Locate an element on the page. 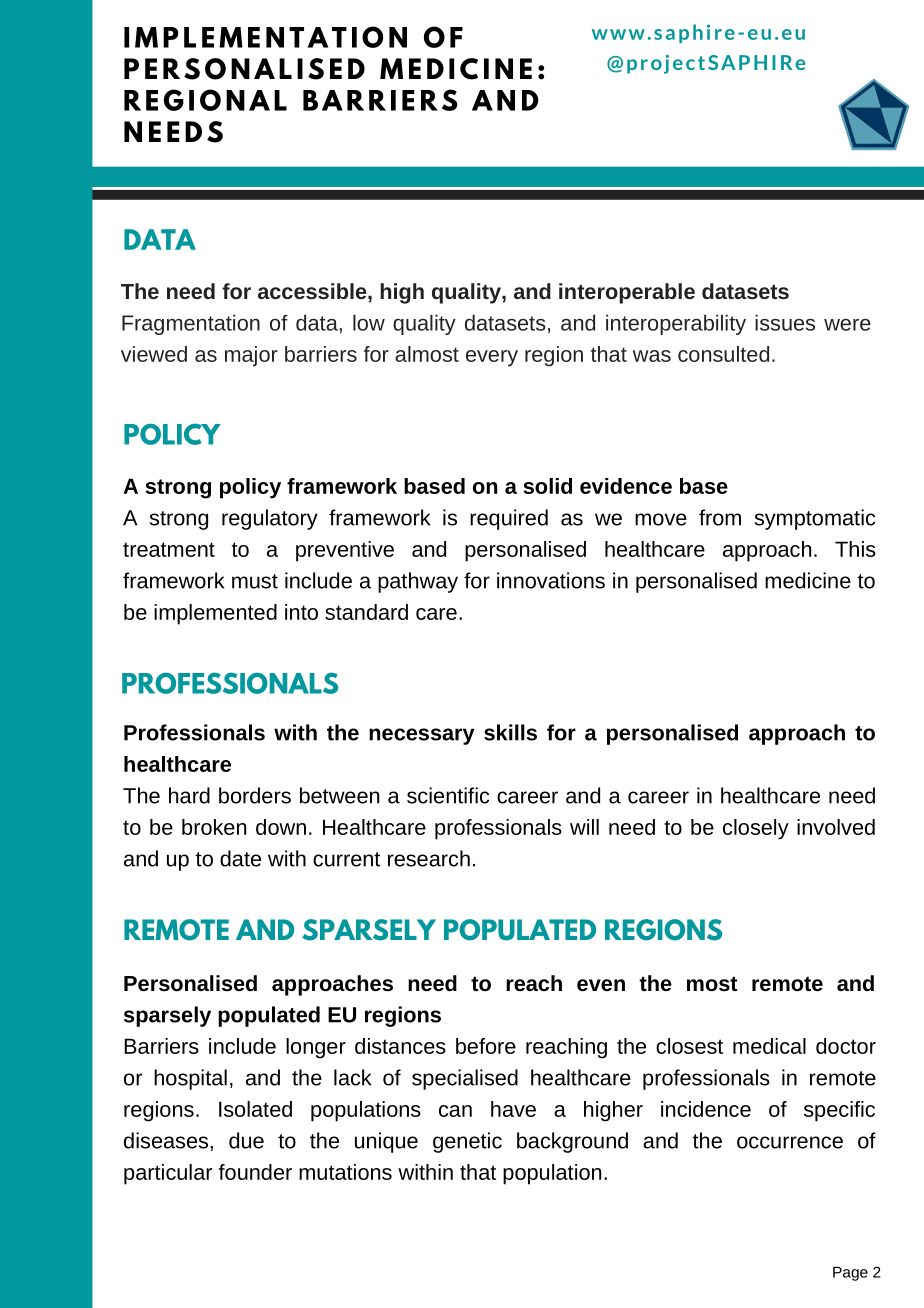 This image has width=924, height=1308. hospital is located at coordinates (190, 1079).
